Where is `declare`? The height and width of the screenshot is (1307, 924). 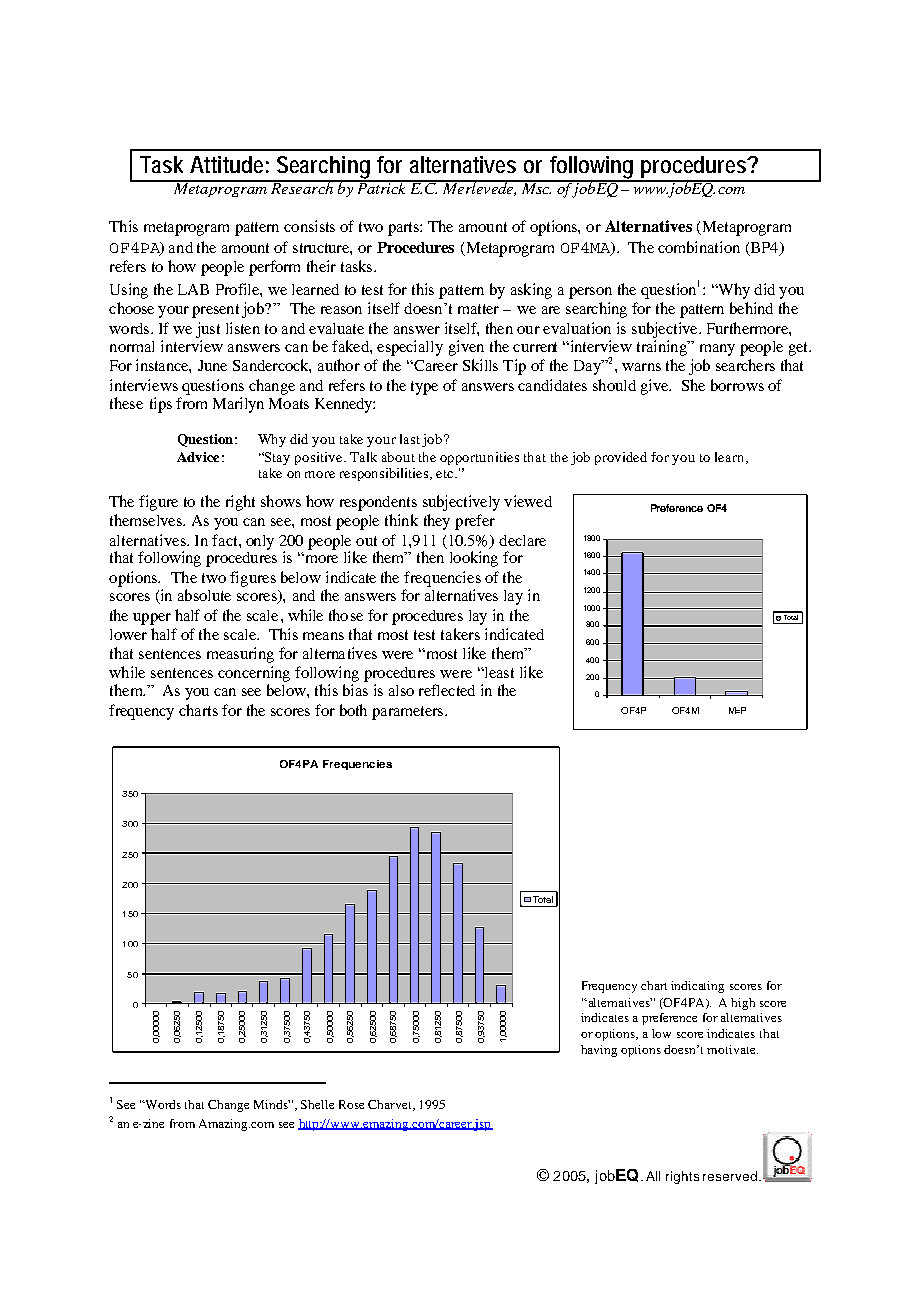 declare is located at coordinates (522, 540).
